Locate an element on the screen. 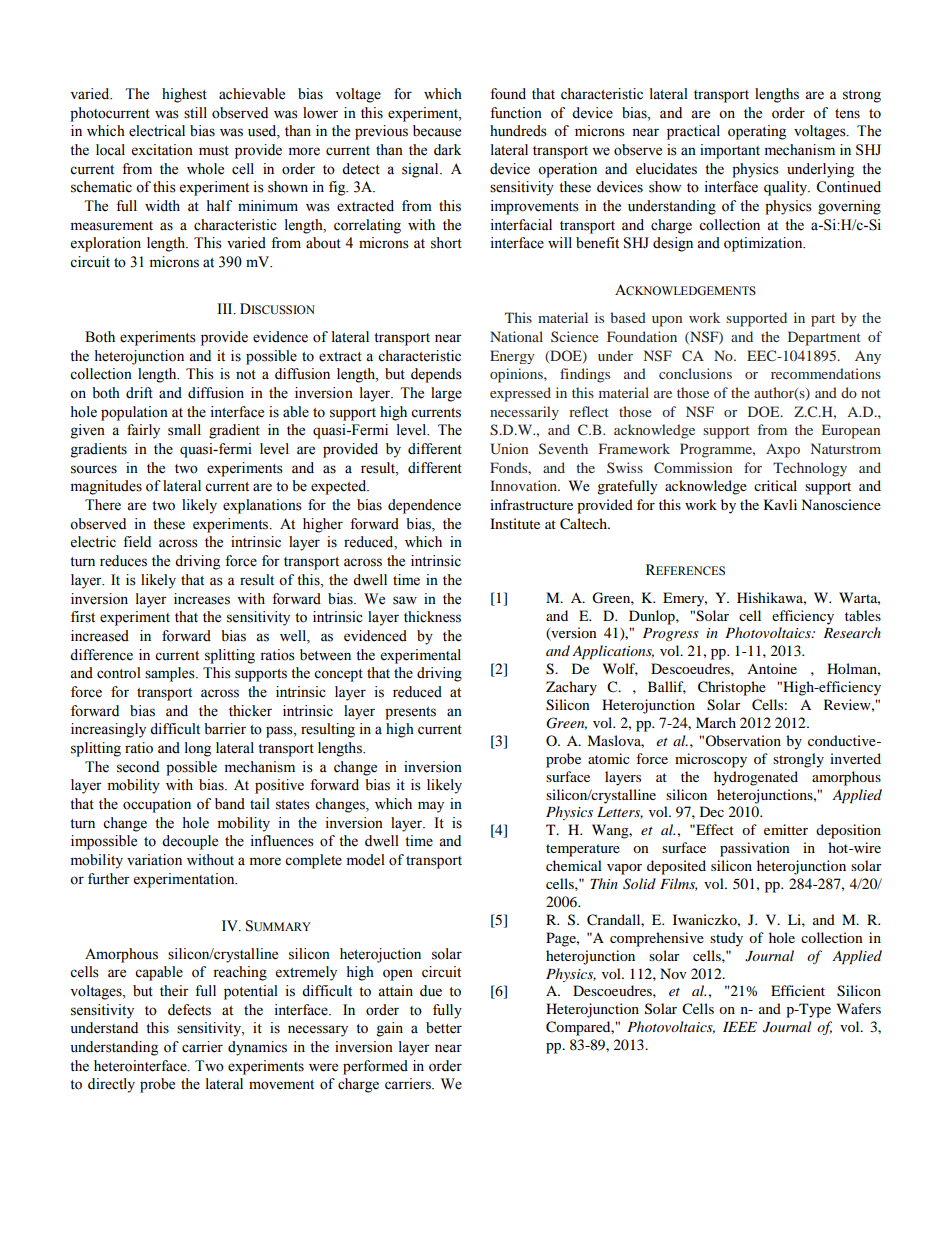 The width and height of the screenshot is (952, 1233). better is located at coordinates (444, 1028).
